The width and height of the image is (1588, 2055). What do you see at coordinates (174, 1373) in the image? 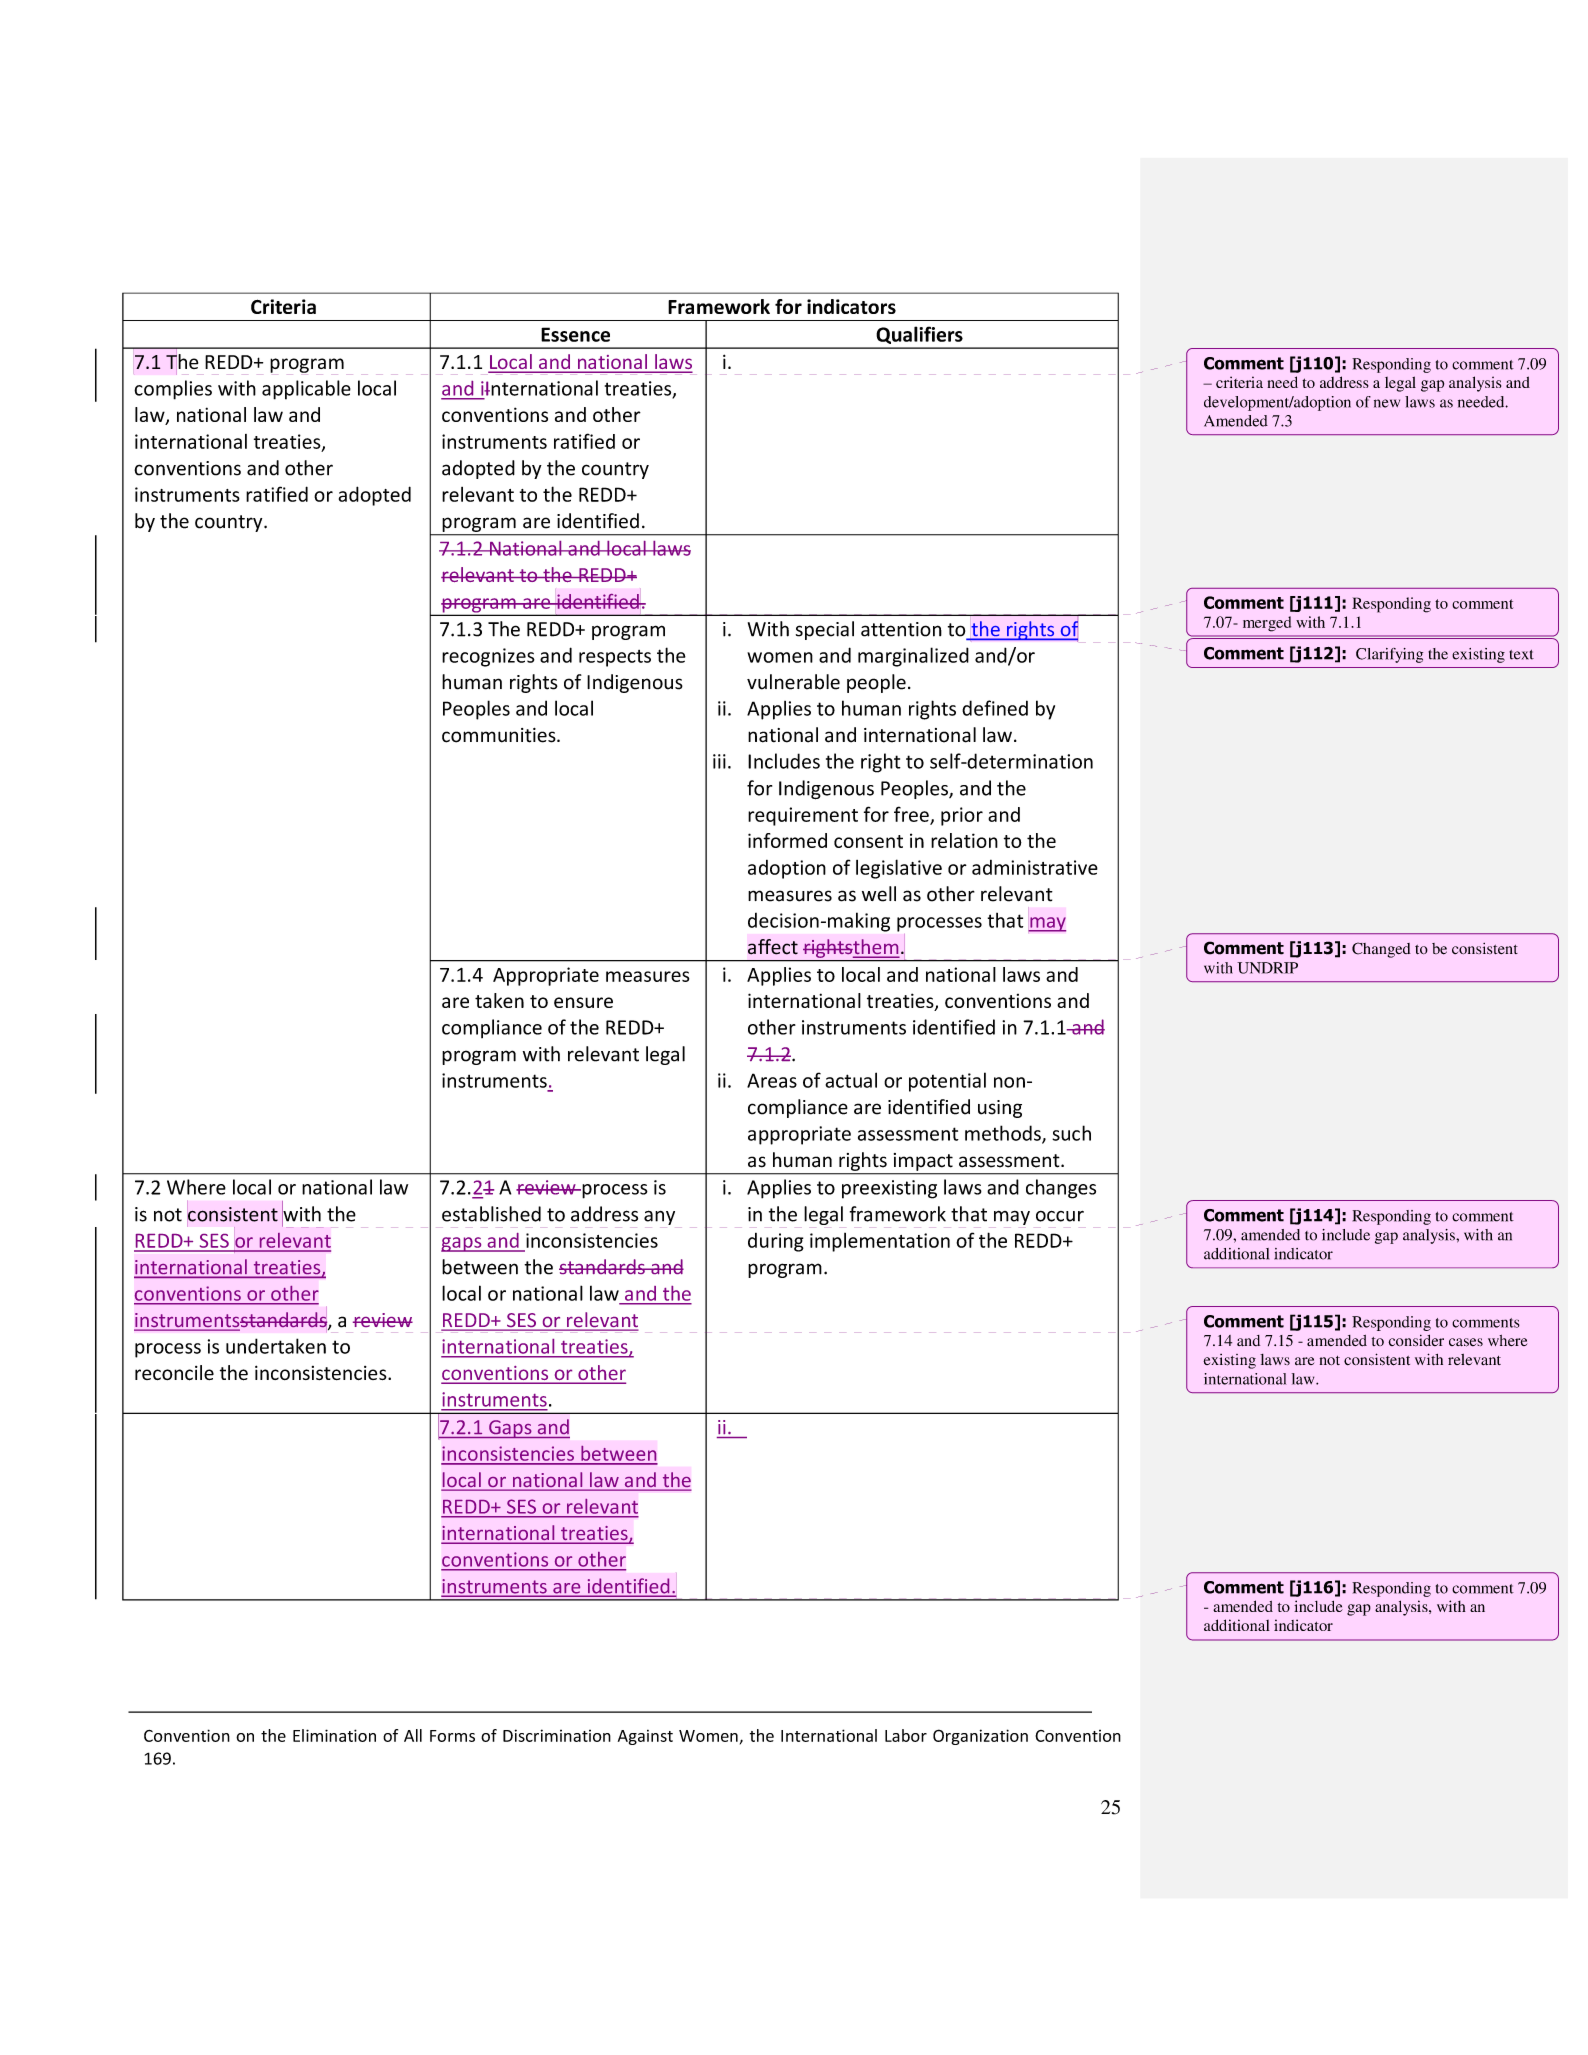
I see `reconcile` at bounding box center [174, 1373].
